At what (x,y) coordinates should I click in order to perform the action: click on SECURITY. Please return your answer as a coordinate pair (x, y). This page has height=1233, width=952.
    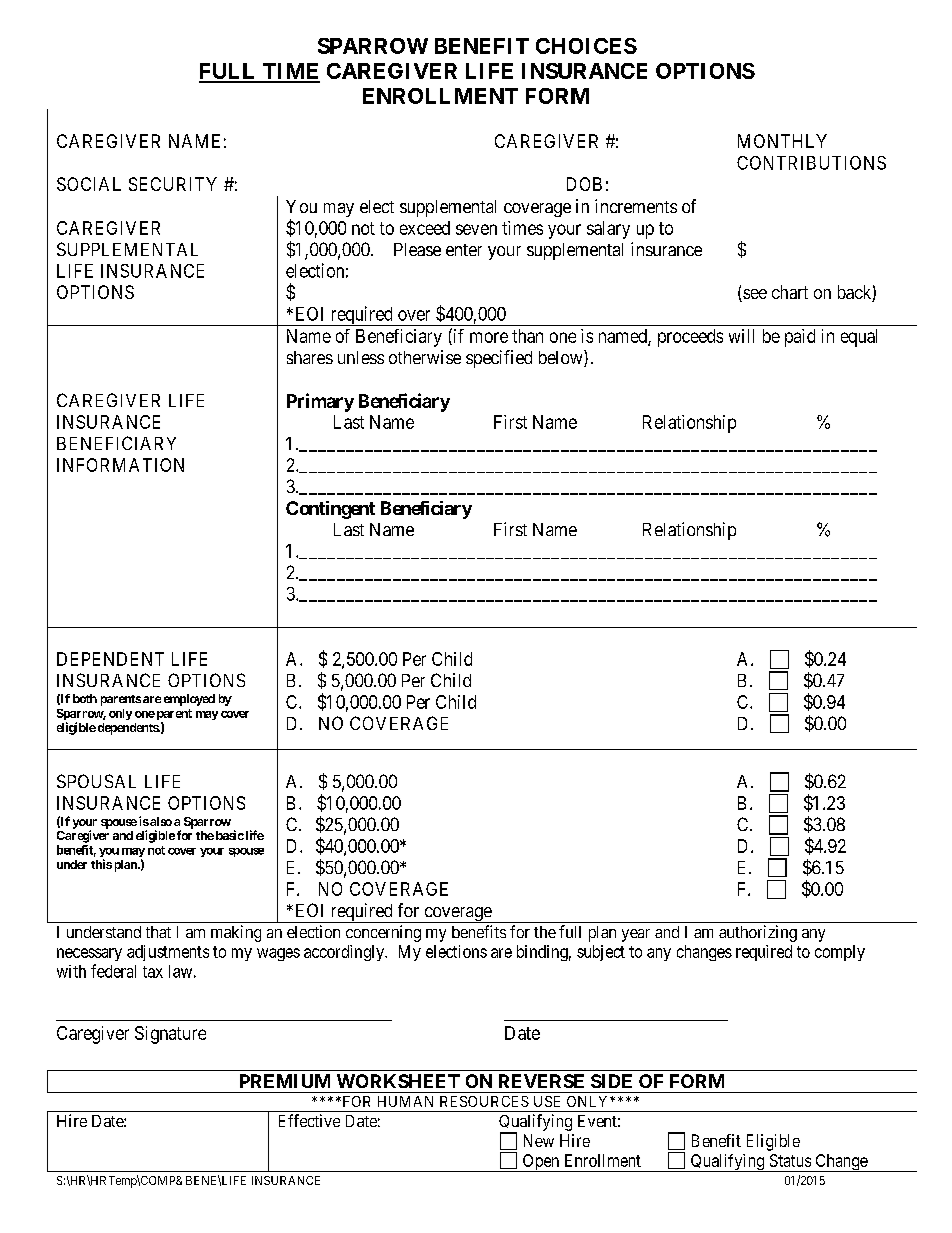
    Looking at the image, I should click on (173, 184).
